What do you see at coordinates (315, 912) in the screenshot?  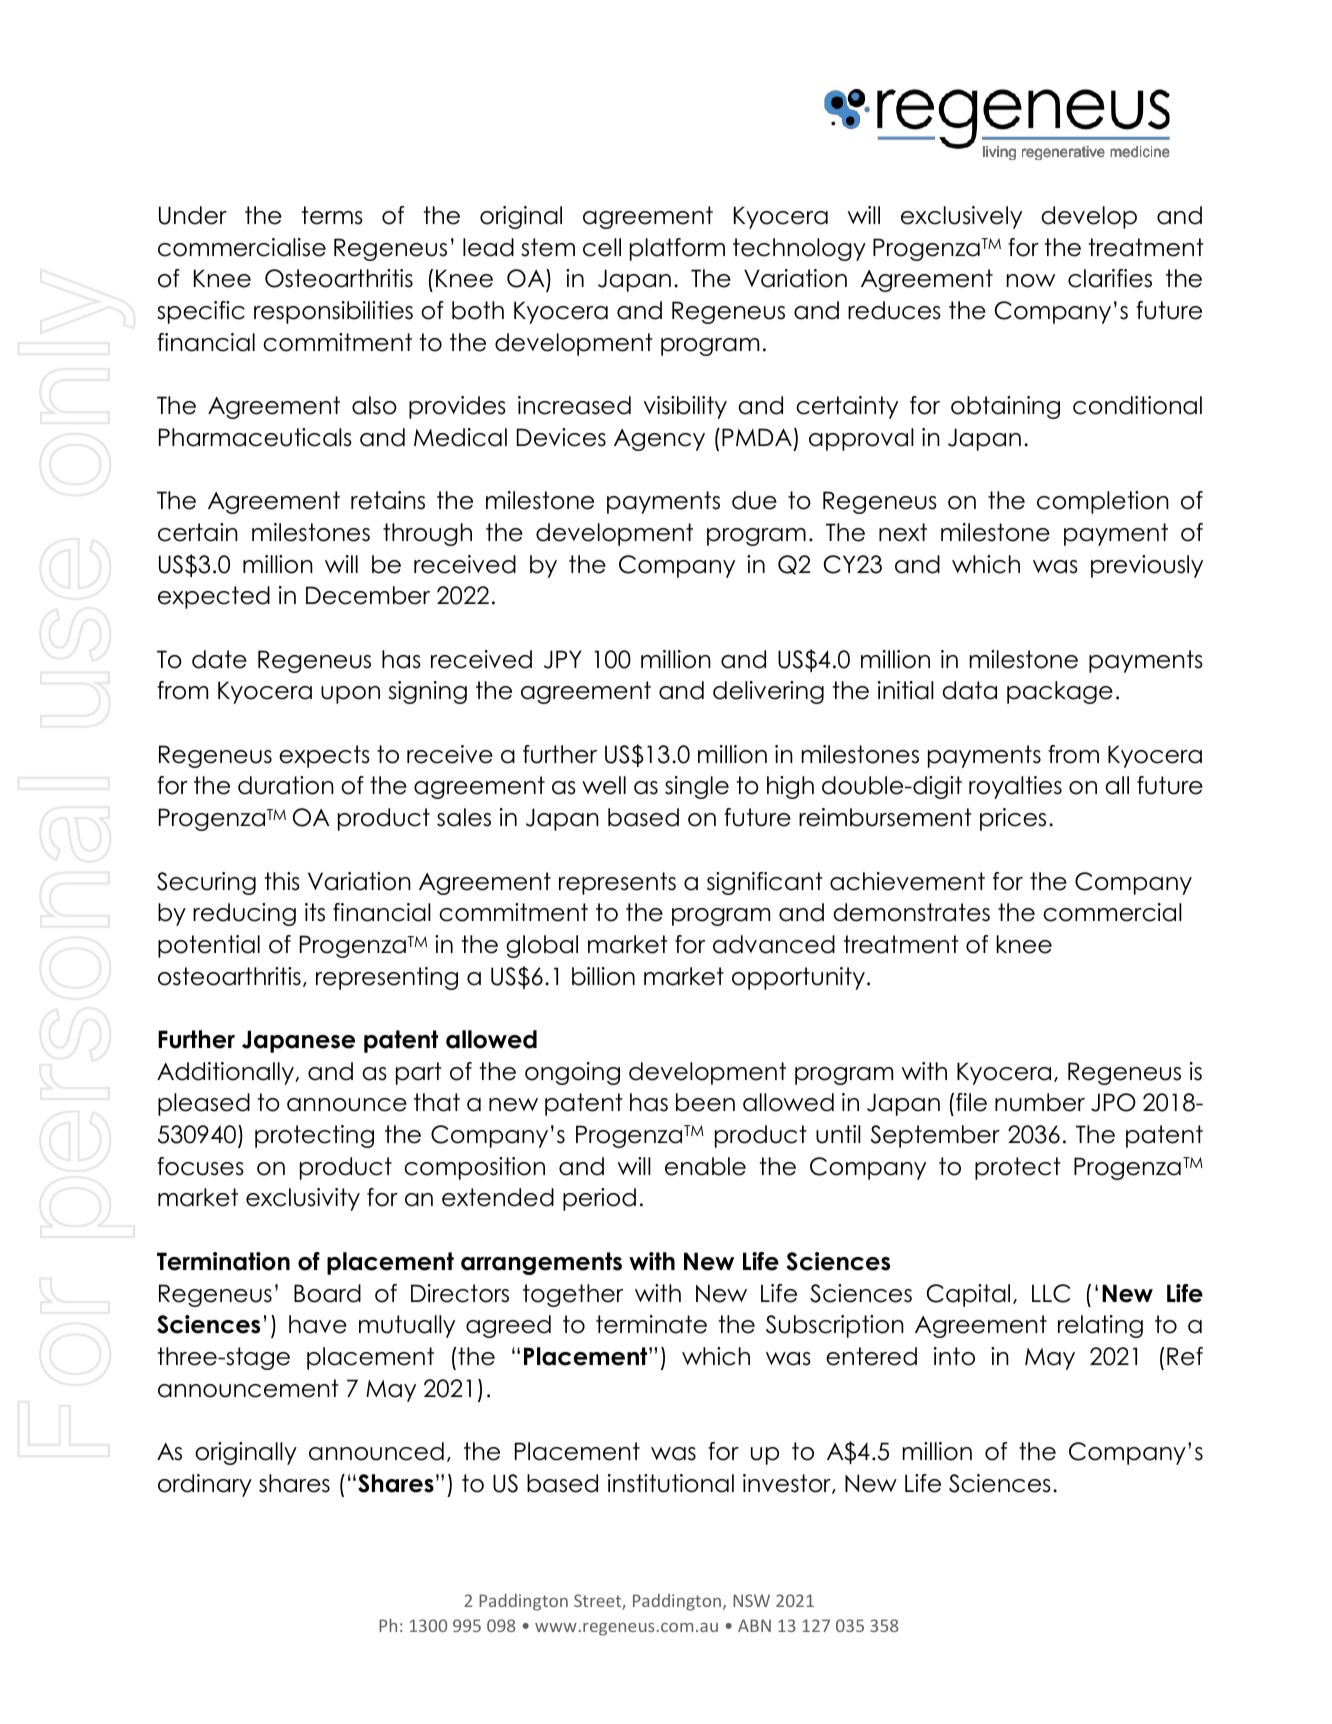 I see `its` at bounding box center [315, 912].
